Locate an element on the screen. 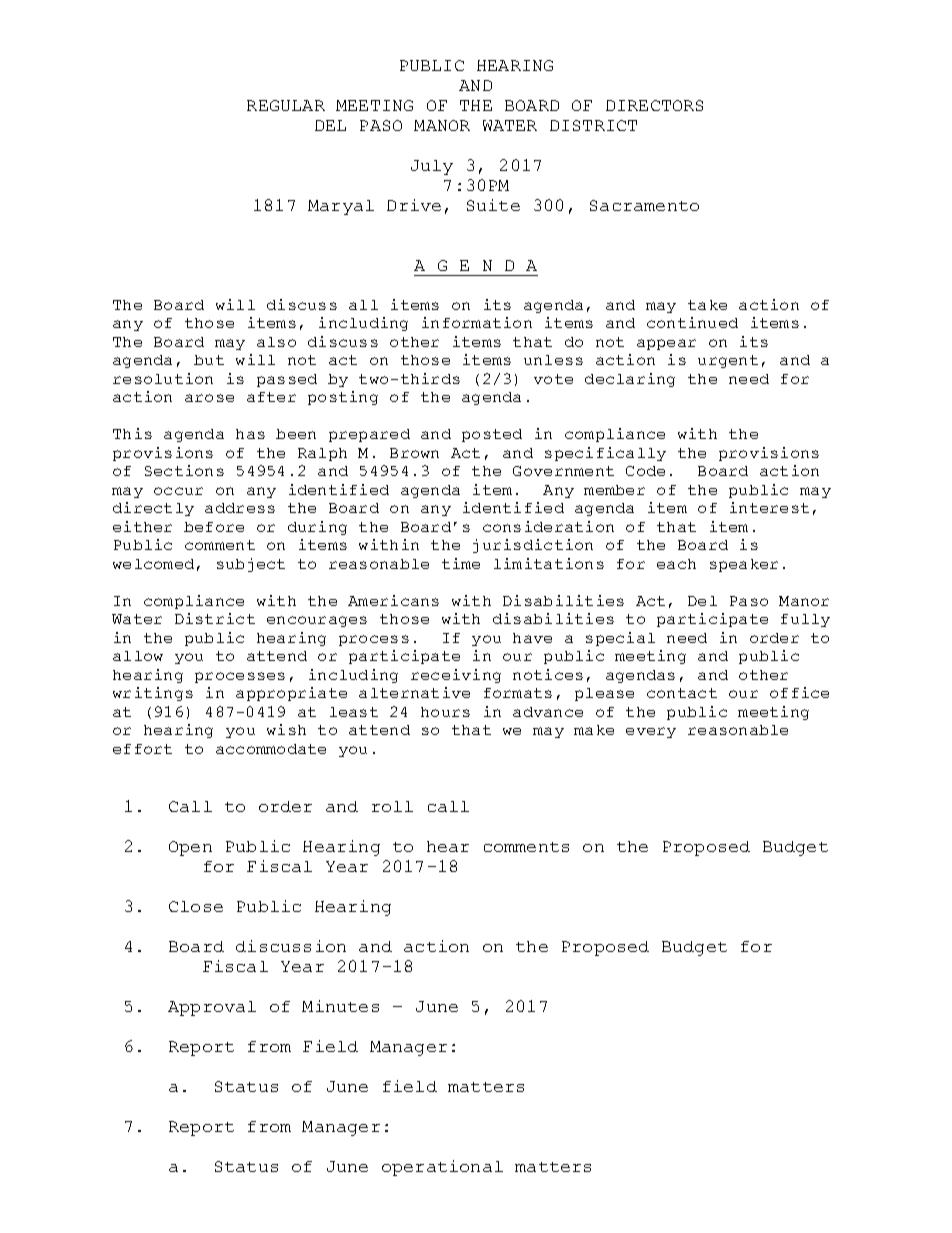 Image resolution: width=952 pixels, height=1233 pixels. REGULAR is located at coordinates (286, 105).
